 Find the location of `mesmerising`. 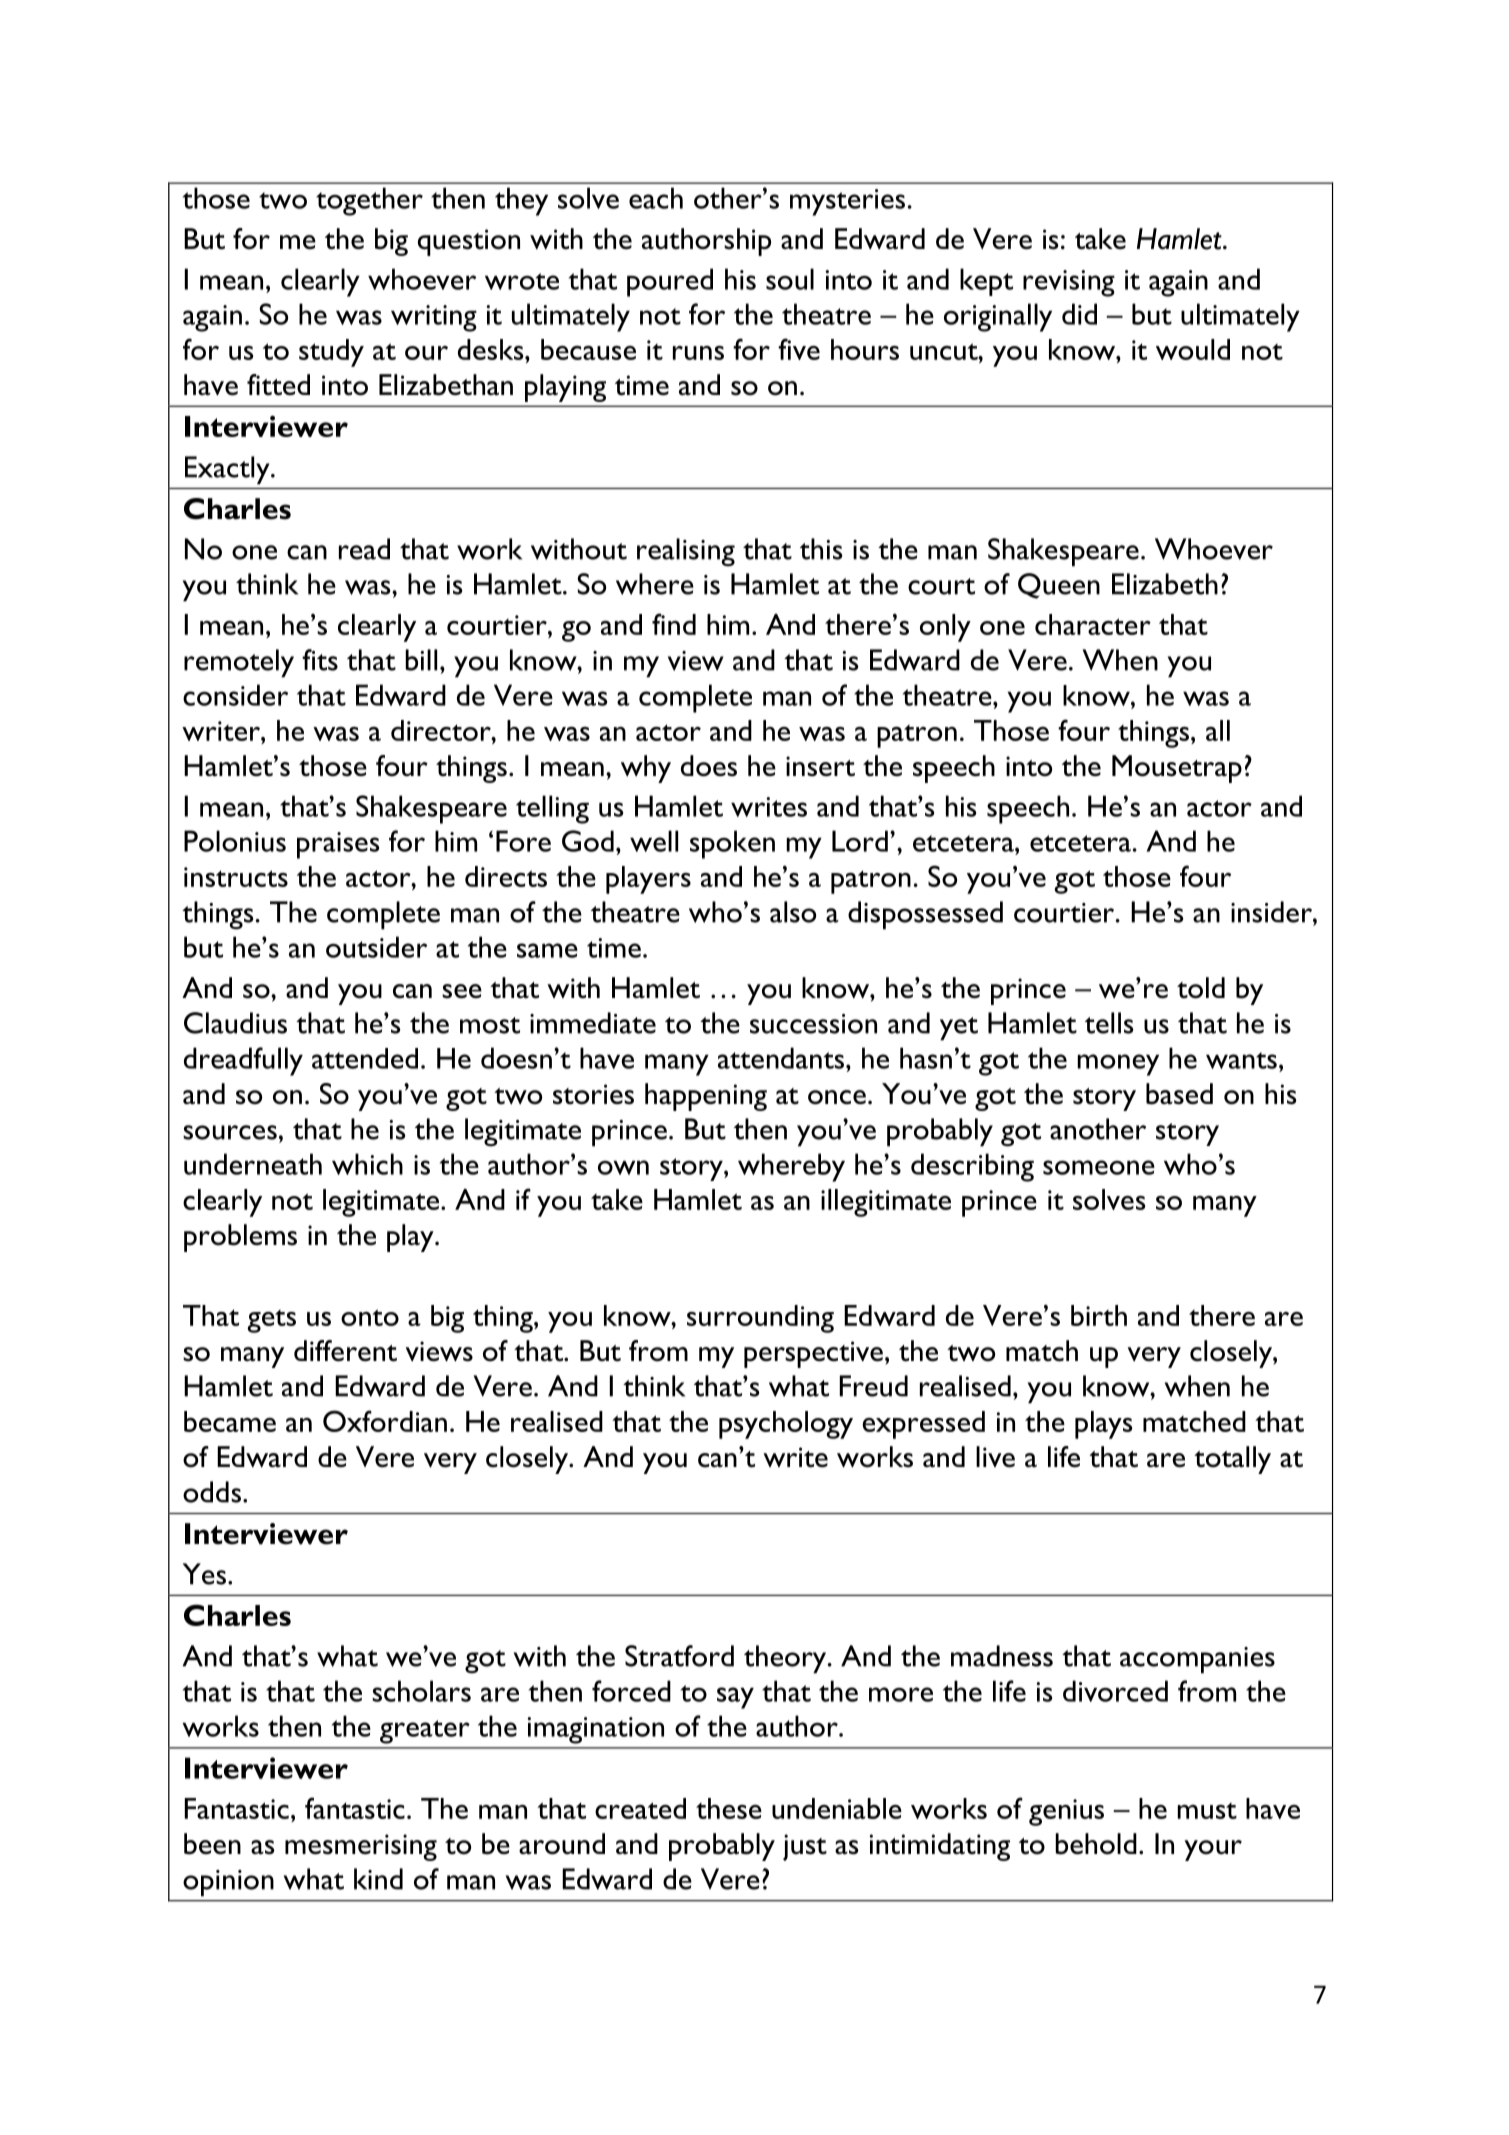

mesmerising is located at coordinates (361, 1847).
